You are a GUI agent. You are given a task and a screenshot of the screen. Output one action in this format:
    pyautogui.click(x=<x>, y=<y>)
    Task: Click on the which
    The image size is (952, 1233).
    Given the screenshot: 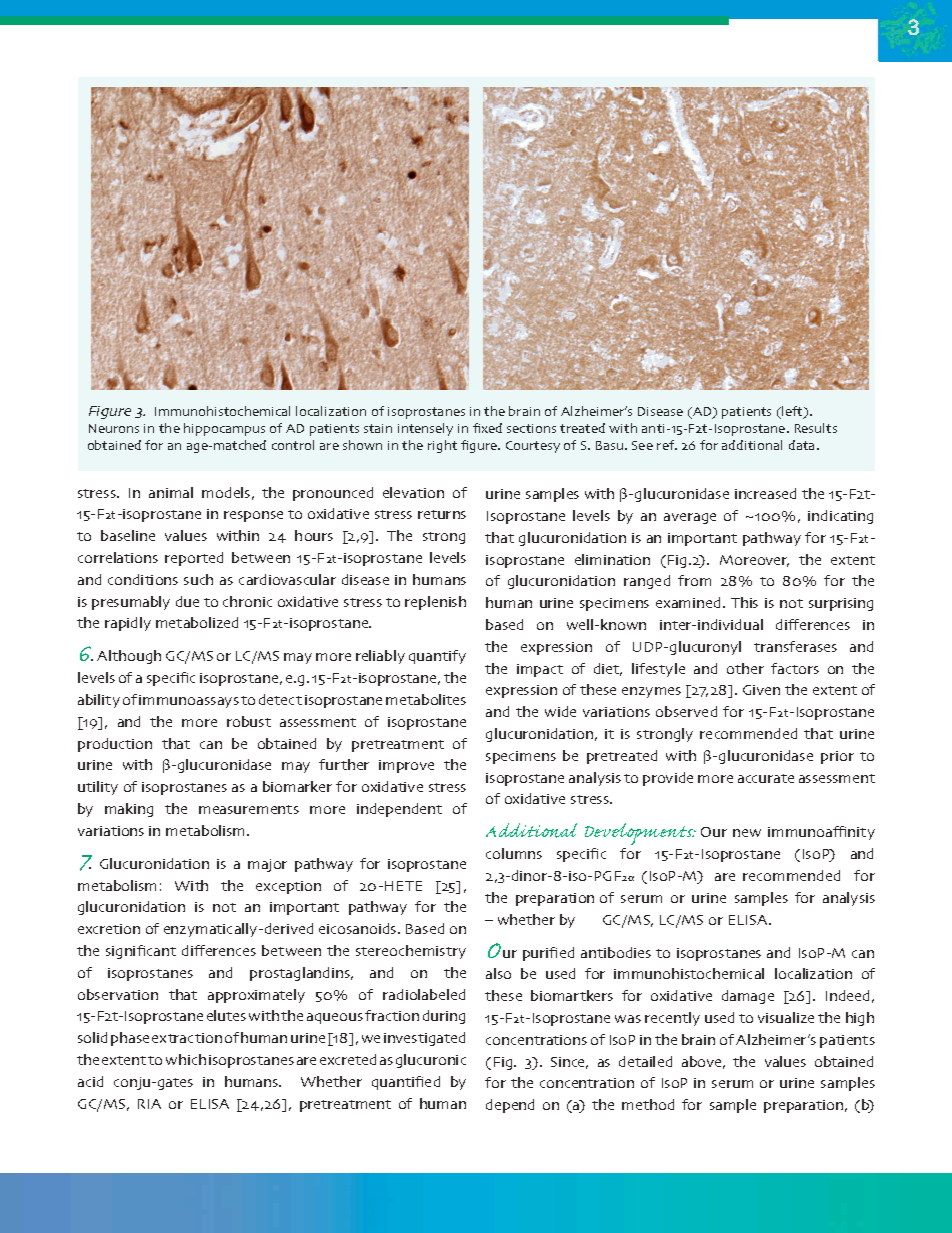 What is the action you would take?
    pyautogui.click(x=186, y=1059)
